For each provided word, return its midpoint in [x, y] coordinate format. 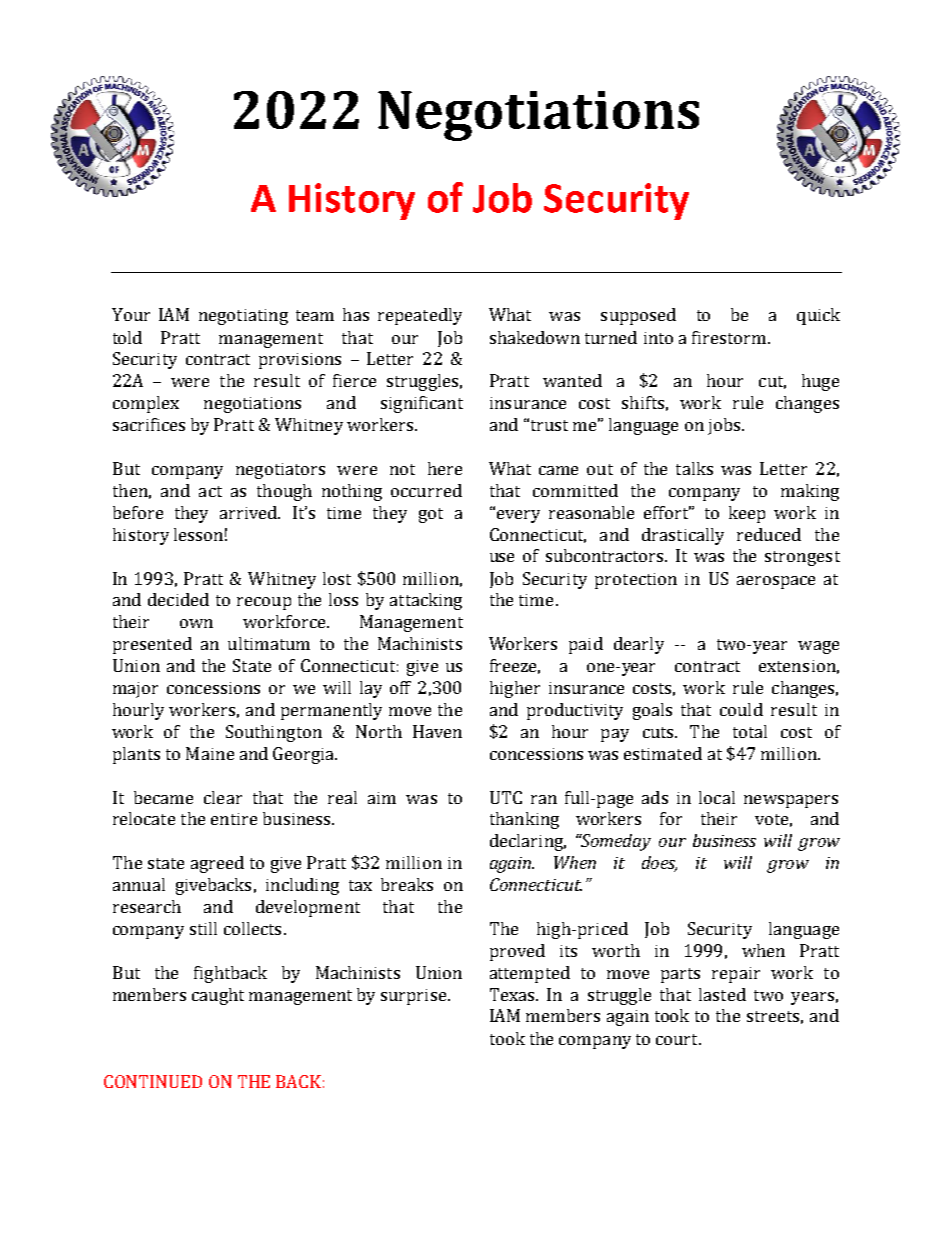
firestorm [730, 337]
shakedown [535, 337]
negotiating [243, 317]
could [741, 709]
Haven [437, 731]
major [135, 690]
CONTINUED [153, 1081]
